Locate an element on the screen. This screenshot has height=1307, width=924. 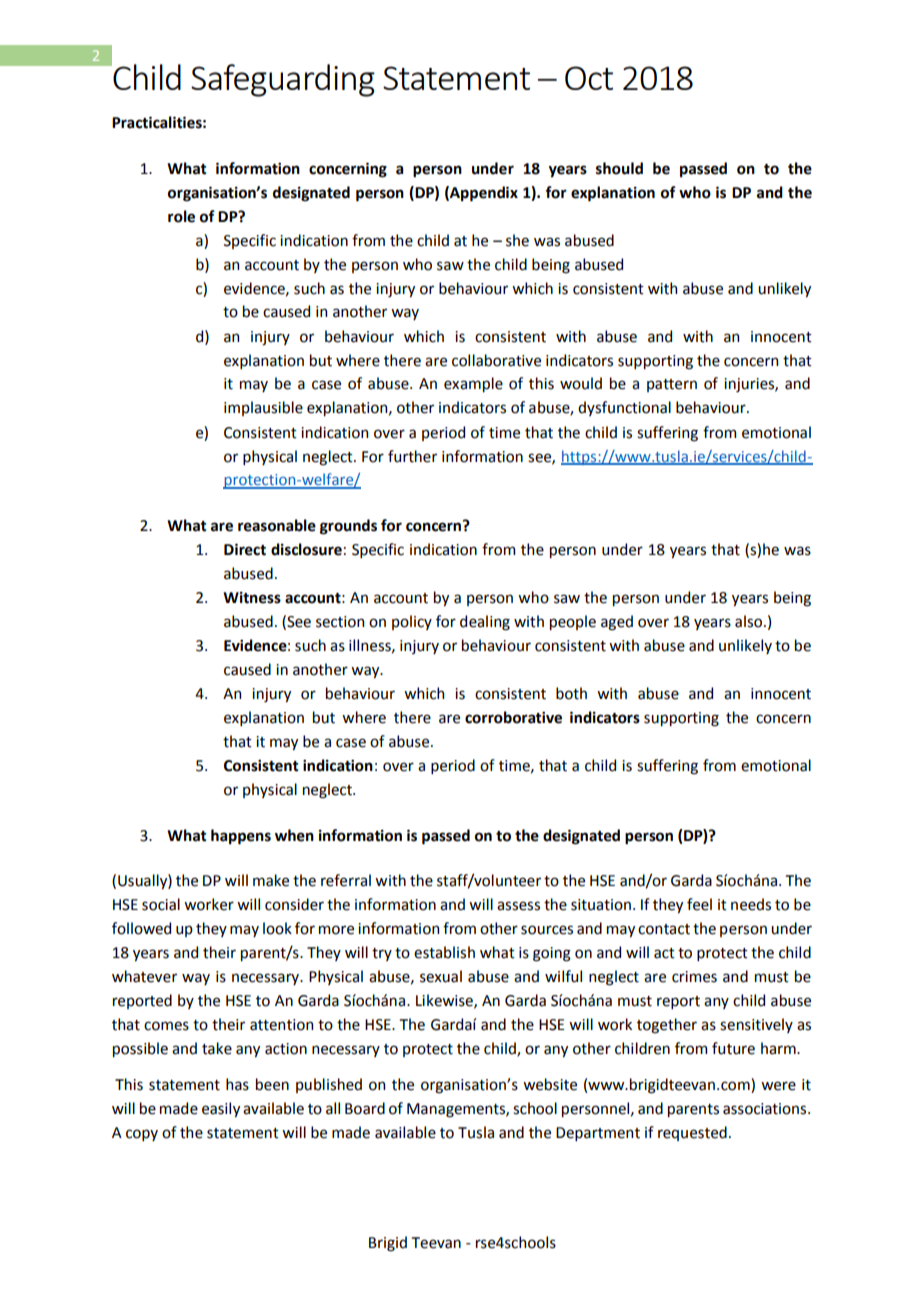
easily is located at coordinates (221, 1109).
